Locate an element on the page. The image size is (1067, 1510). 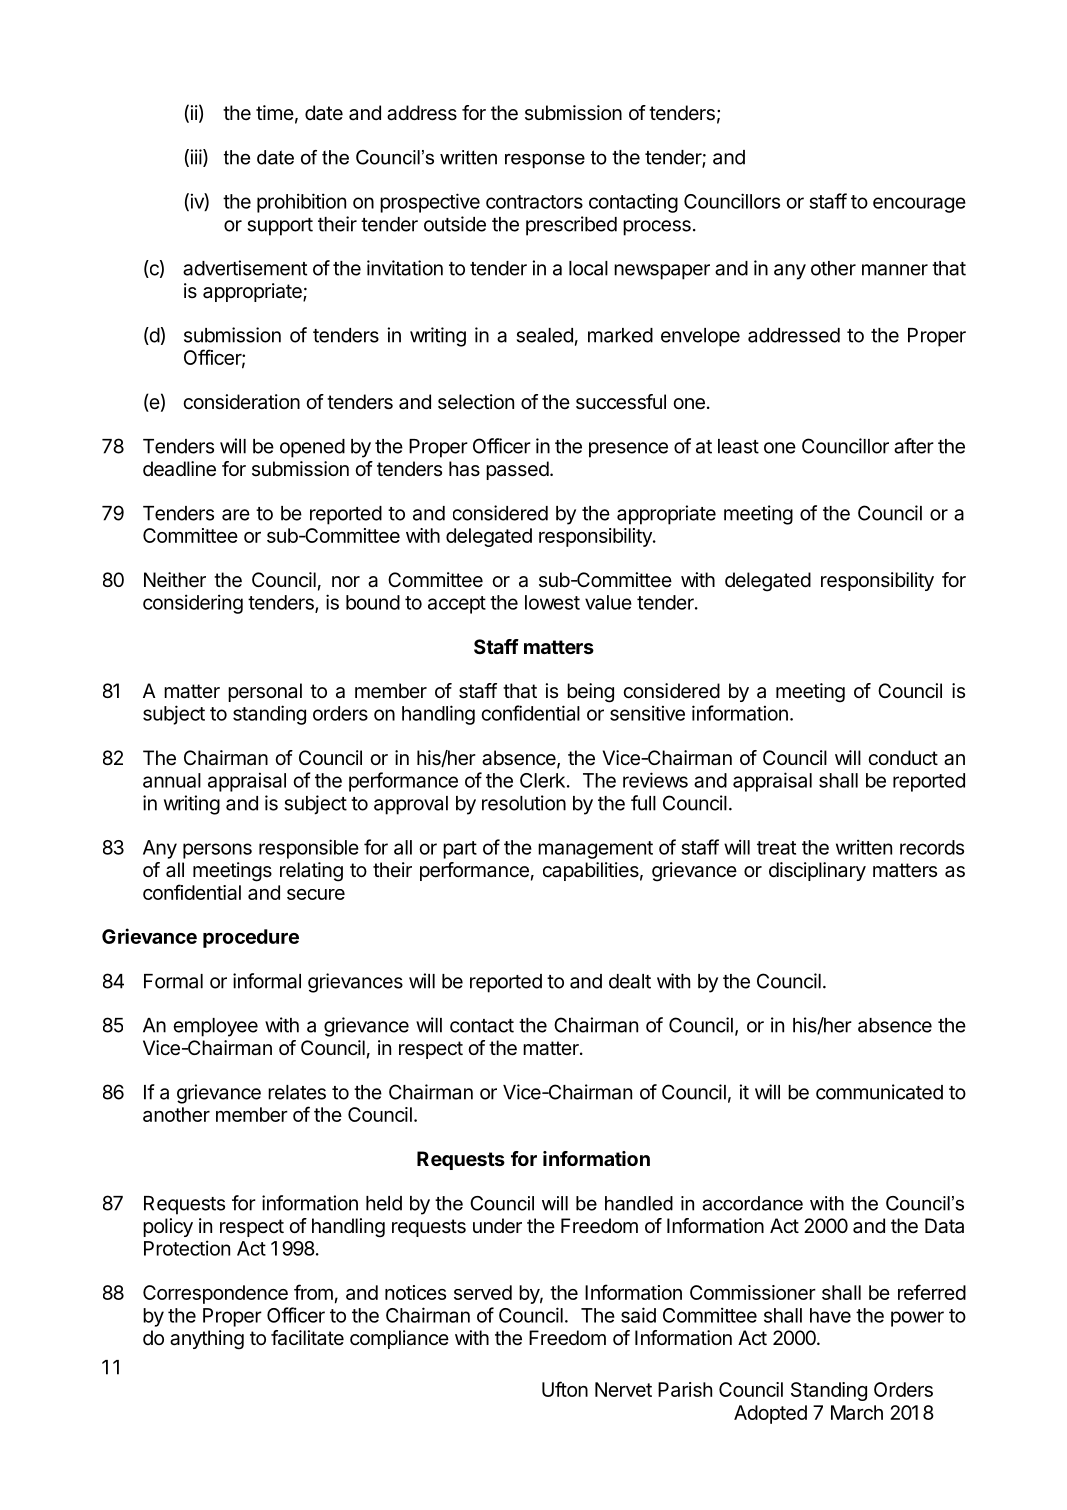
consideration is located at coordinates (241, 402).
